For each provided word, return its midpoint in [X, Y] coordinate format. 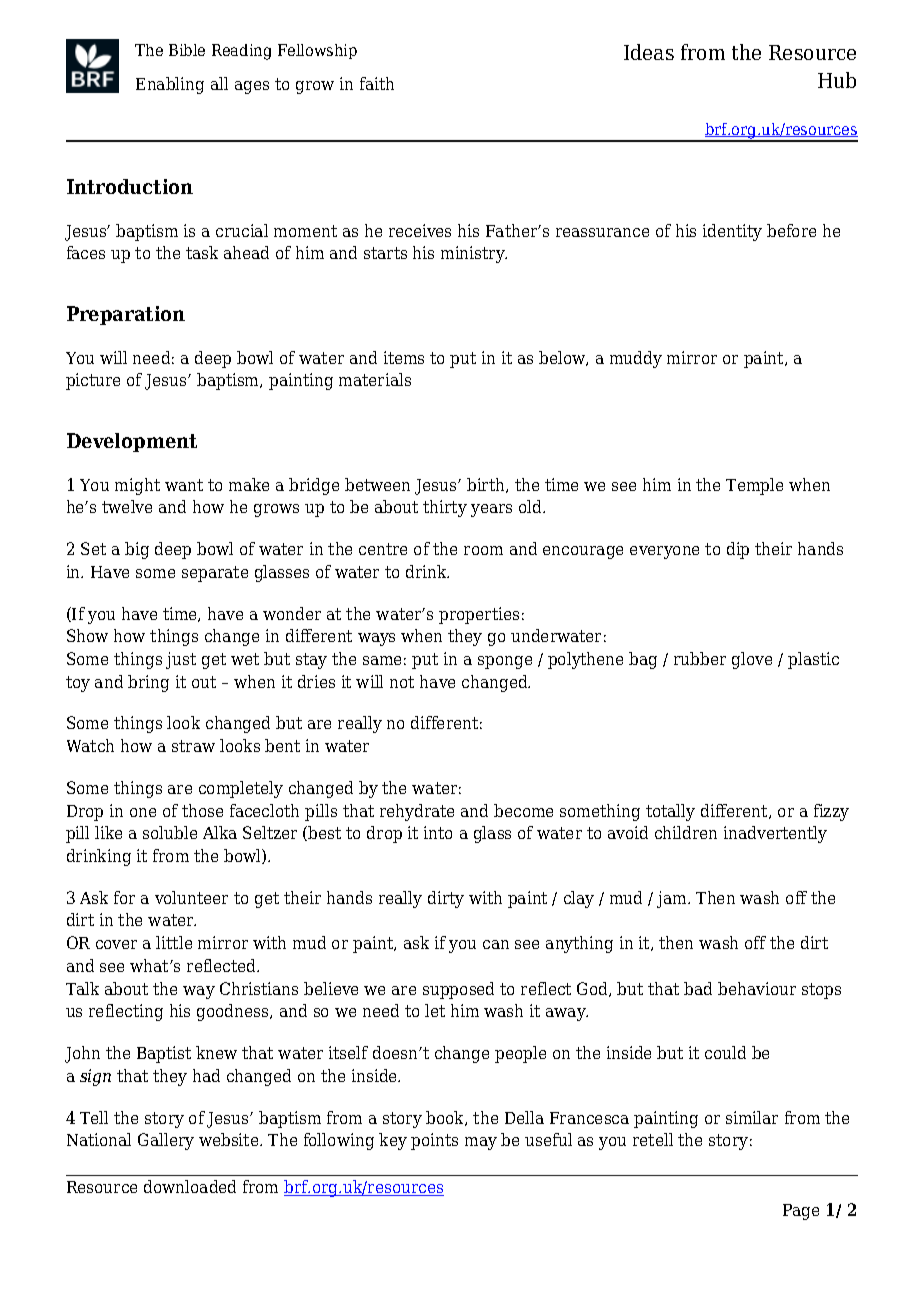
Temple [754, 486]
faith [377, 83]
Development [132, 442]
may [481, 1143]
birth [487, 485]
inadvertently [775, 834]
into [438, 832]
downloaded [190, 1186]
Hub [837, 80]
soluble [170, 832]
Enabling [170, 85]
